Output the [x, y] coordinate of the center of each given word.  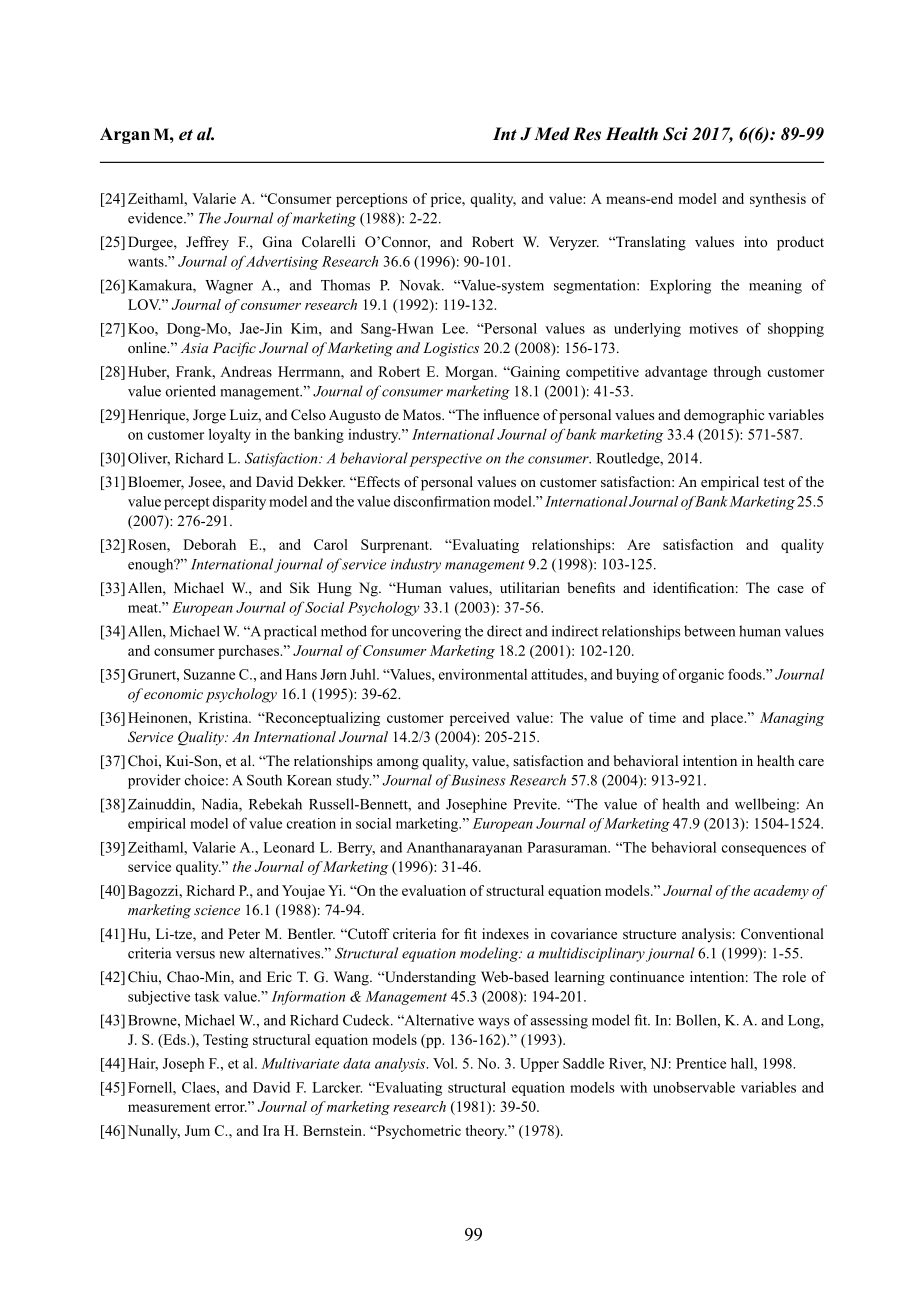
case [791, 589]
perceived [480, 719]
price [447, 200]
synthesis [778, 200]
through [737, 373]
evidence [156, 218]
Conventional [782, 933]
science [217, 910]
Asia [194, 348]
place [728, 719]
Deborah [209, 544]
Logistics [451, 349]
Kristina [224, 717]
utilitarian [530, 587]
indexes [505, 933]
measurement [169, 1107]
